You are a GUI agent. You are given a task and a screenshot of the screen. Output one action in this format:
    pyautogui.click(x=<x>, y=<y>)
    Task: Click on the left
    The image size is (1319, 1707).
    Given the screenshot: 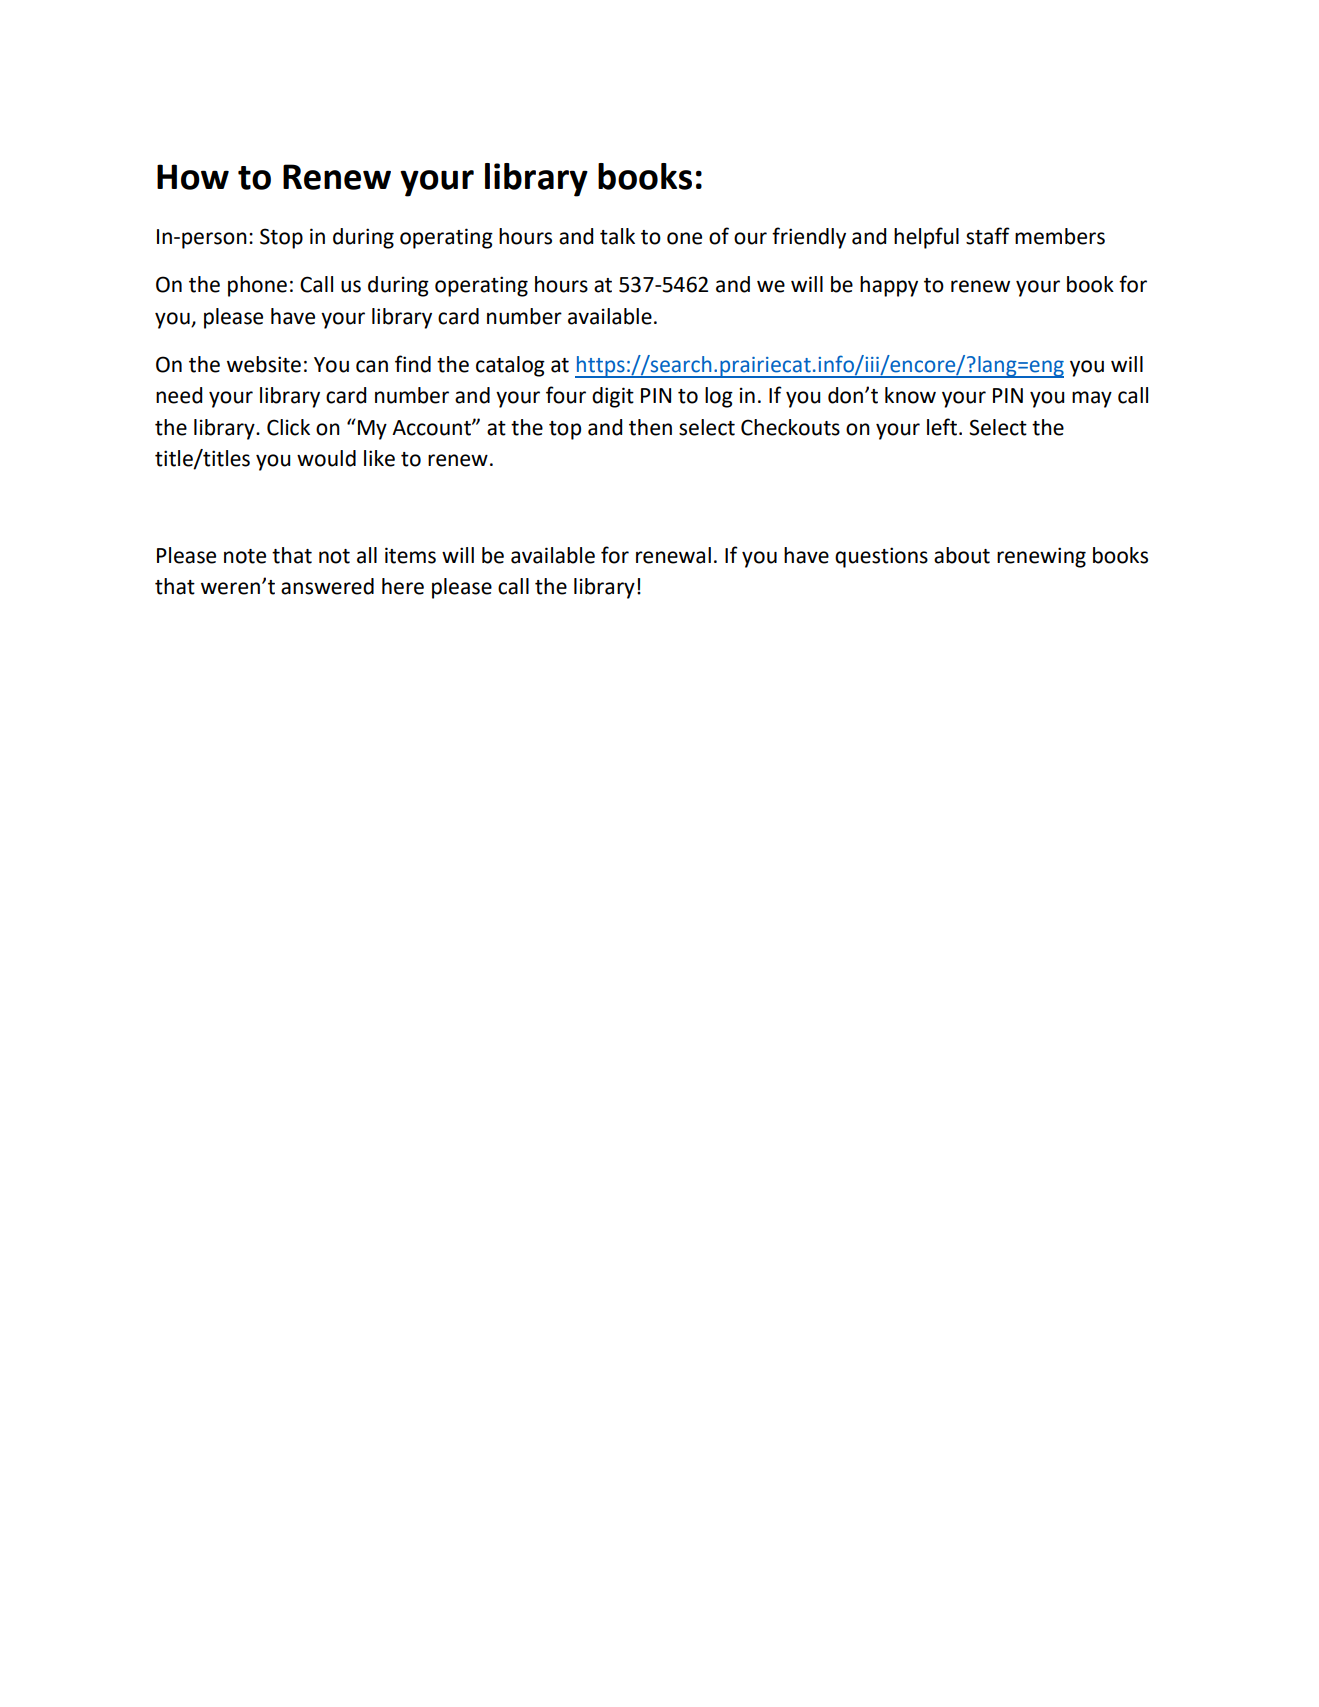 What is the action you would take?
    pyautogui.click(x=942, y=427)
